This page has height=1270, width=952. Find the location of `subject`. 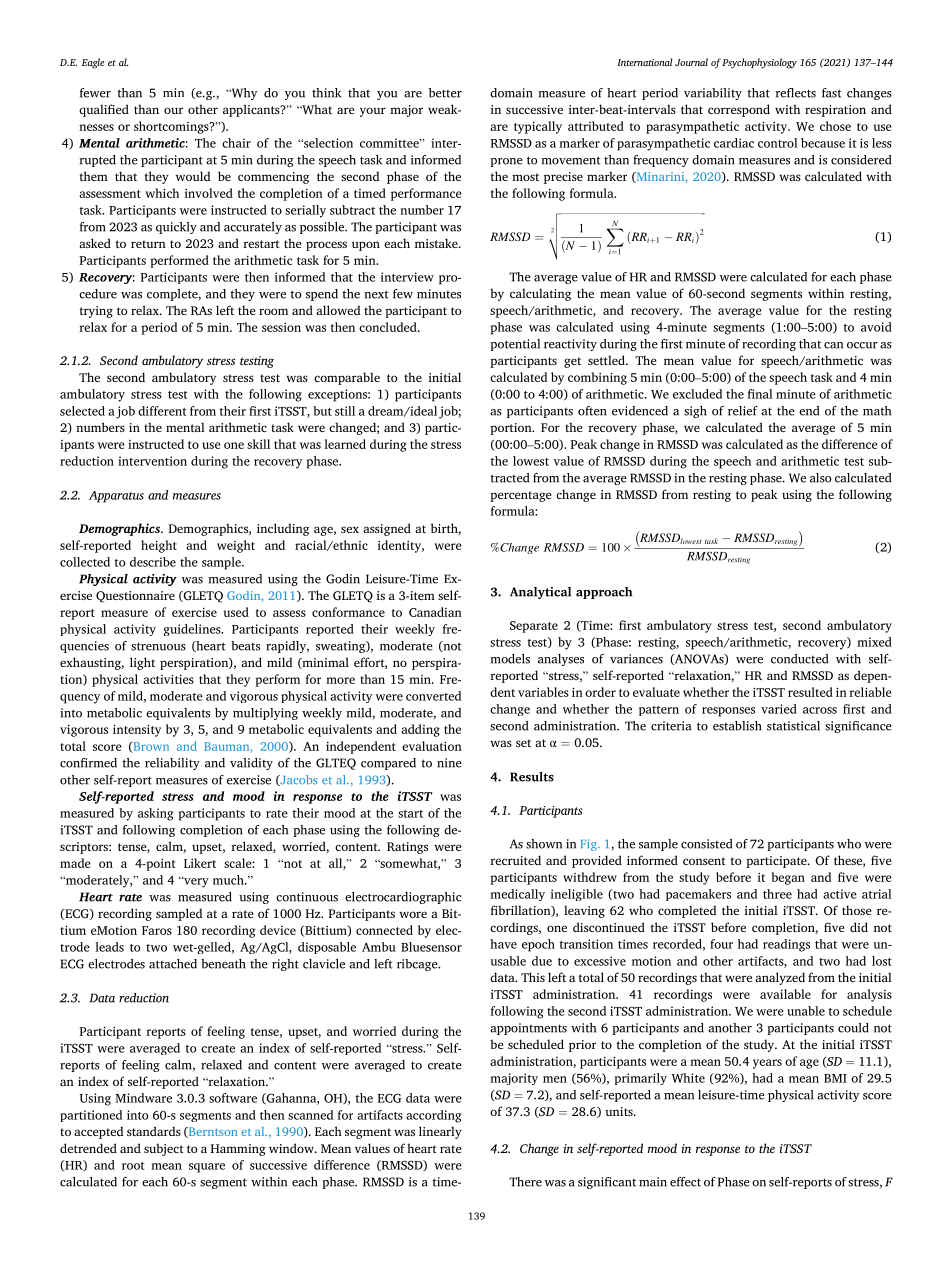

subject is located at coordinates (164, 1149).
